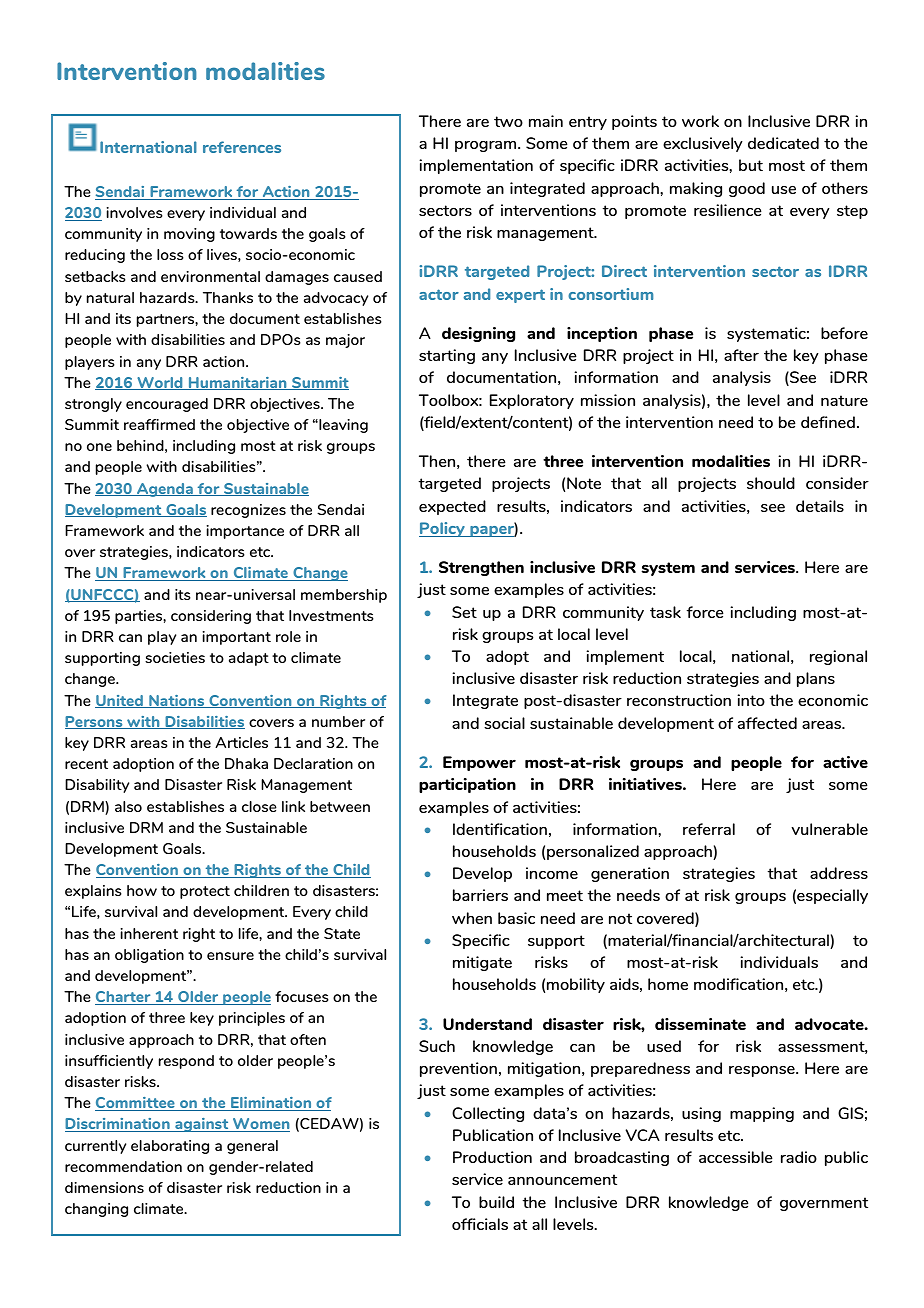 Image resolution: width=924 pixels, height=1308 pixels. Describe the element at coordinates (175, 657) in the screenshot. I see `societies` at that location.
